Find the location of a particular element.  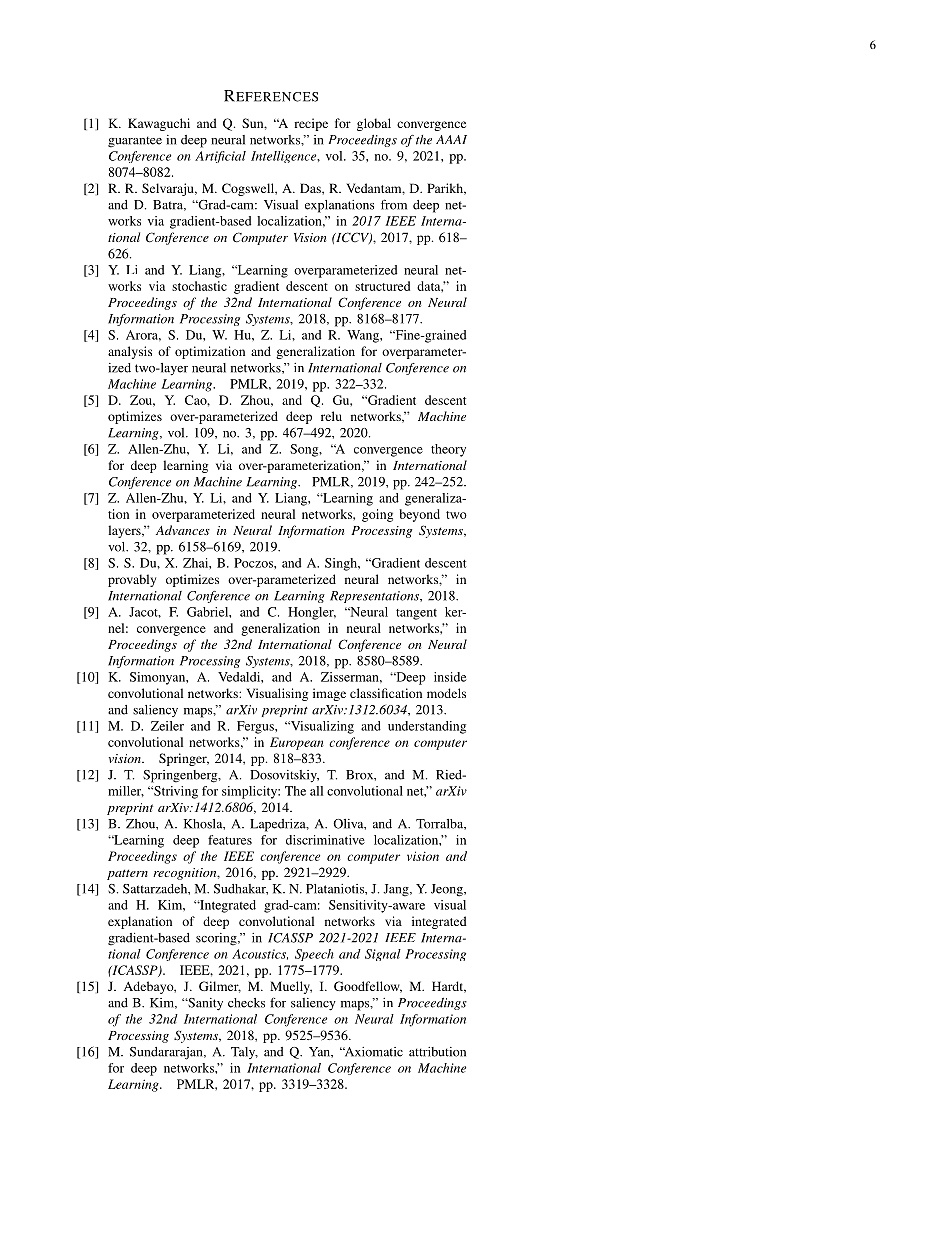

theory is located at coordinates (448, 450).
